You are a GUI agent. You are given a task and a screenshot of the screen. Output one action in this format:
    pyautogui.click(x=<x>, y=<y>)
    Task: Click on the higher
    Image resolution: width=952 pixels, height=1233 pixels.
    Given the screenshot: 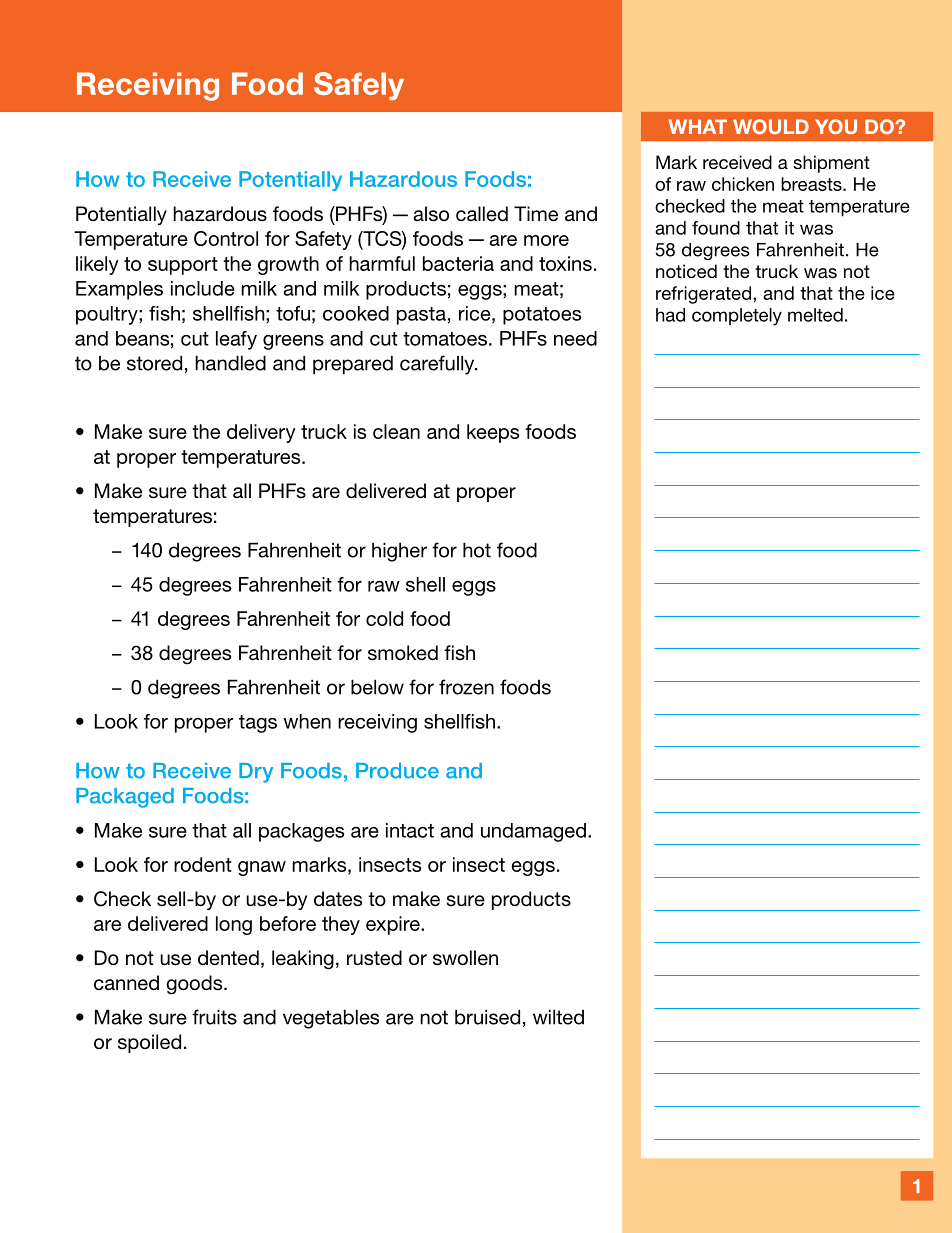 What is the action you would take?
    pyautogui.click(x=399, y=552)
